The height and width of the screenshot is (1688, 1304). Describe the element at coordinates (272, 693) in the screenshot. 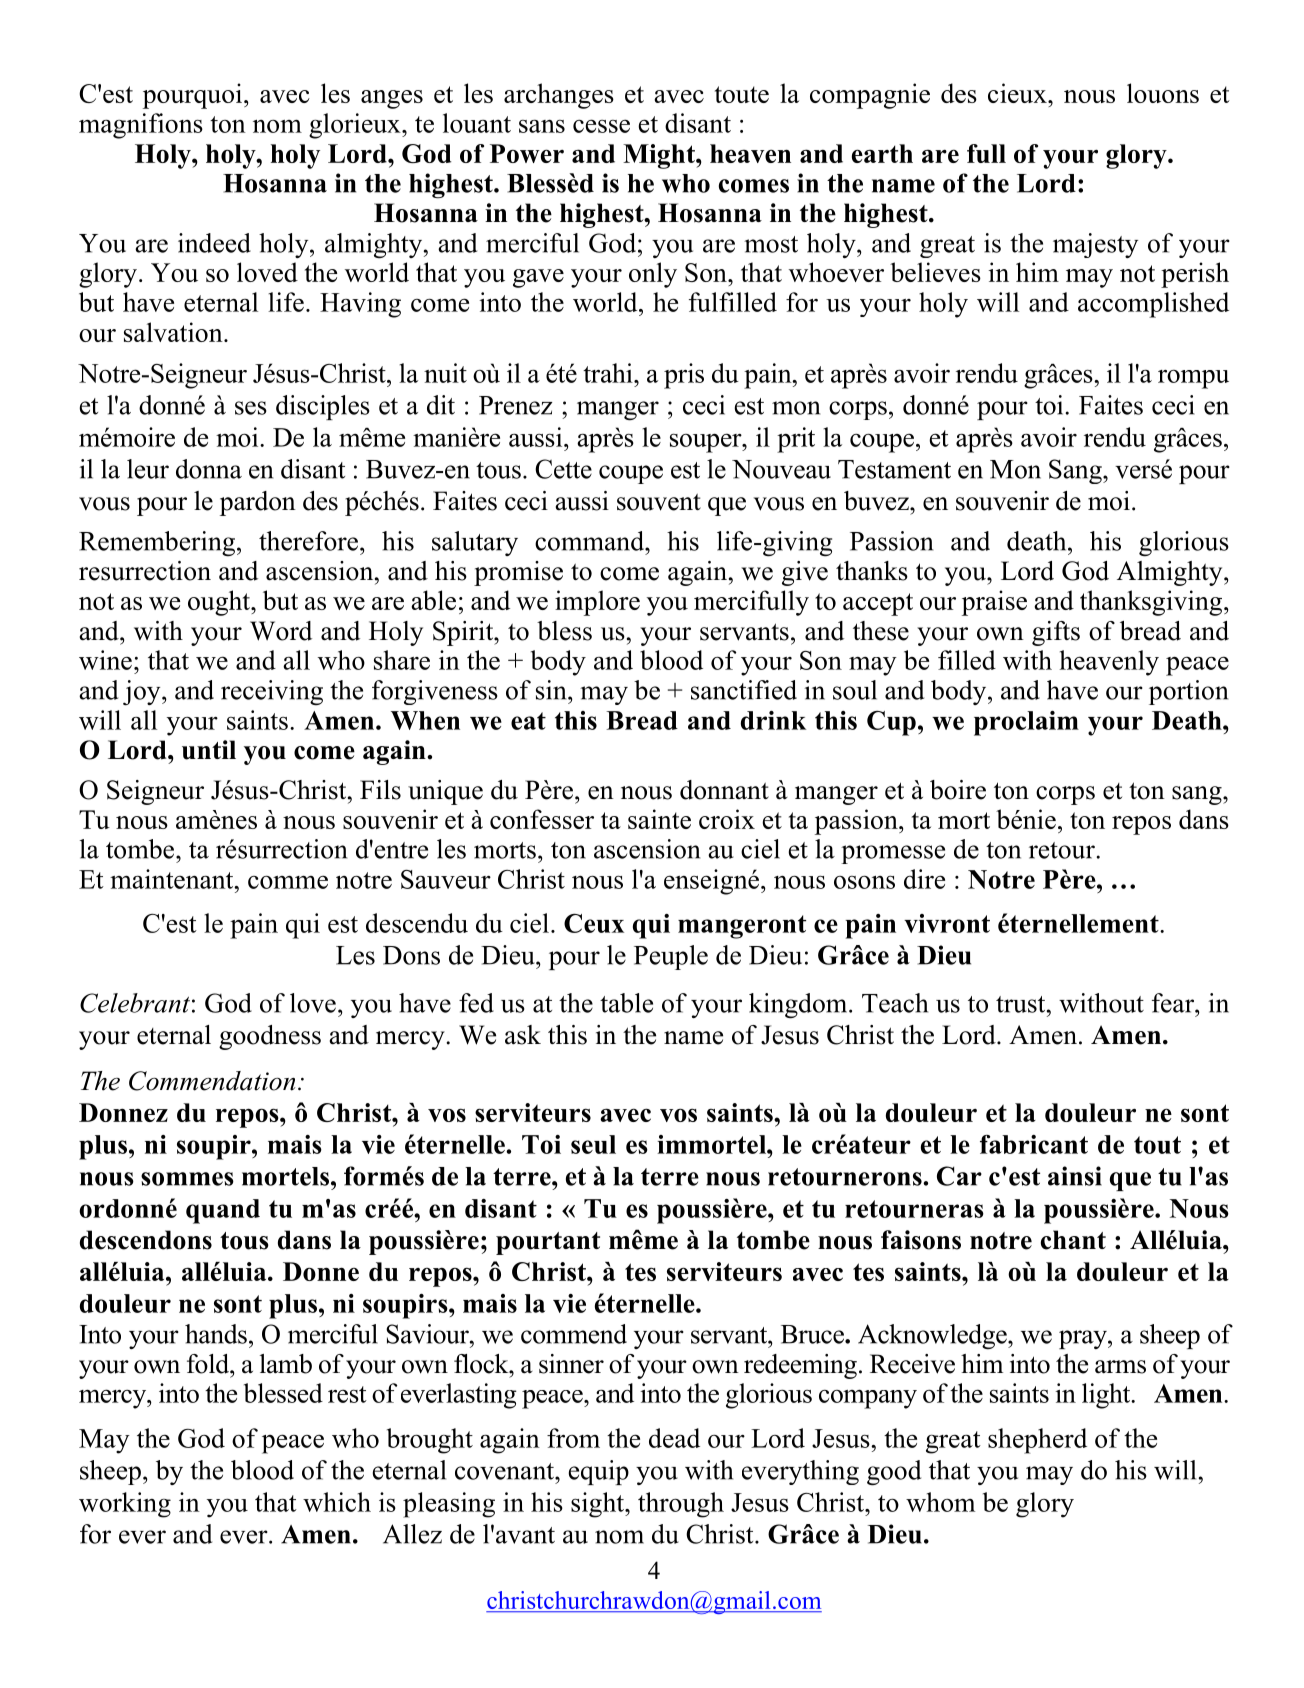

I see `receiving` at that location.
